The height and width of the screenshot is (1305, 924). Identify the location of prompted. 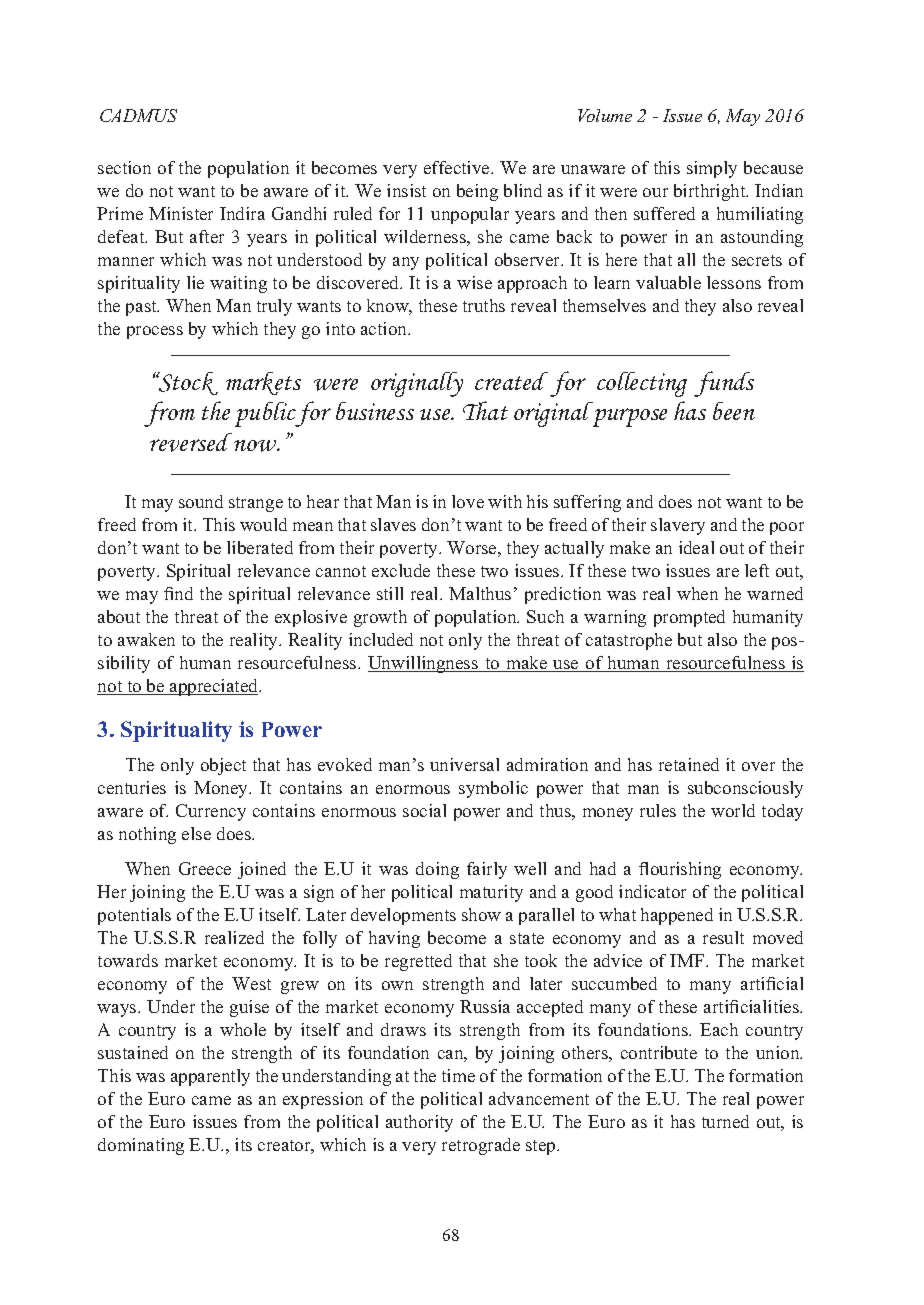
(689, 618).
